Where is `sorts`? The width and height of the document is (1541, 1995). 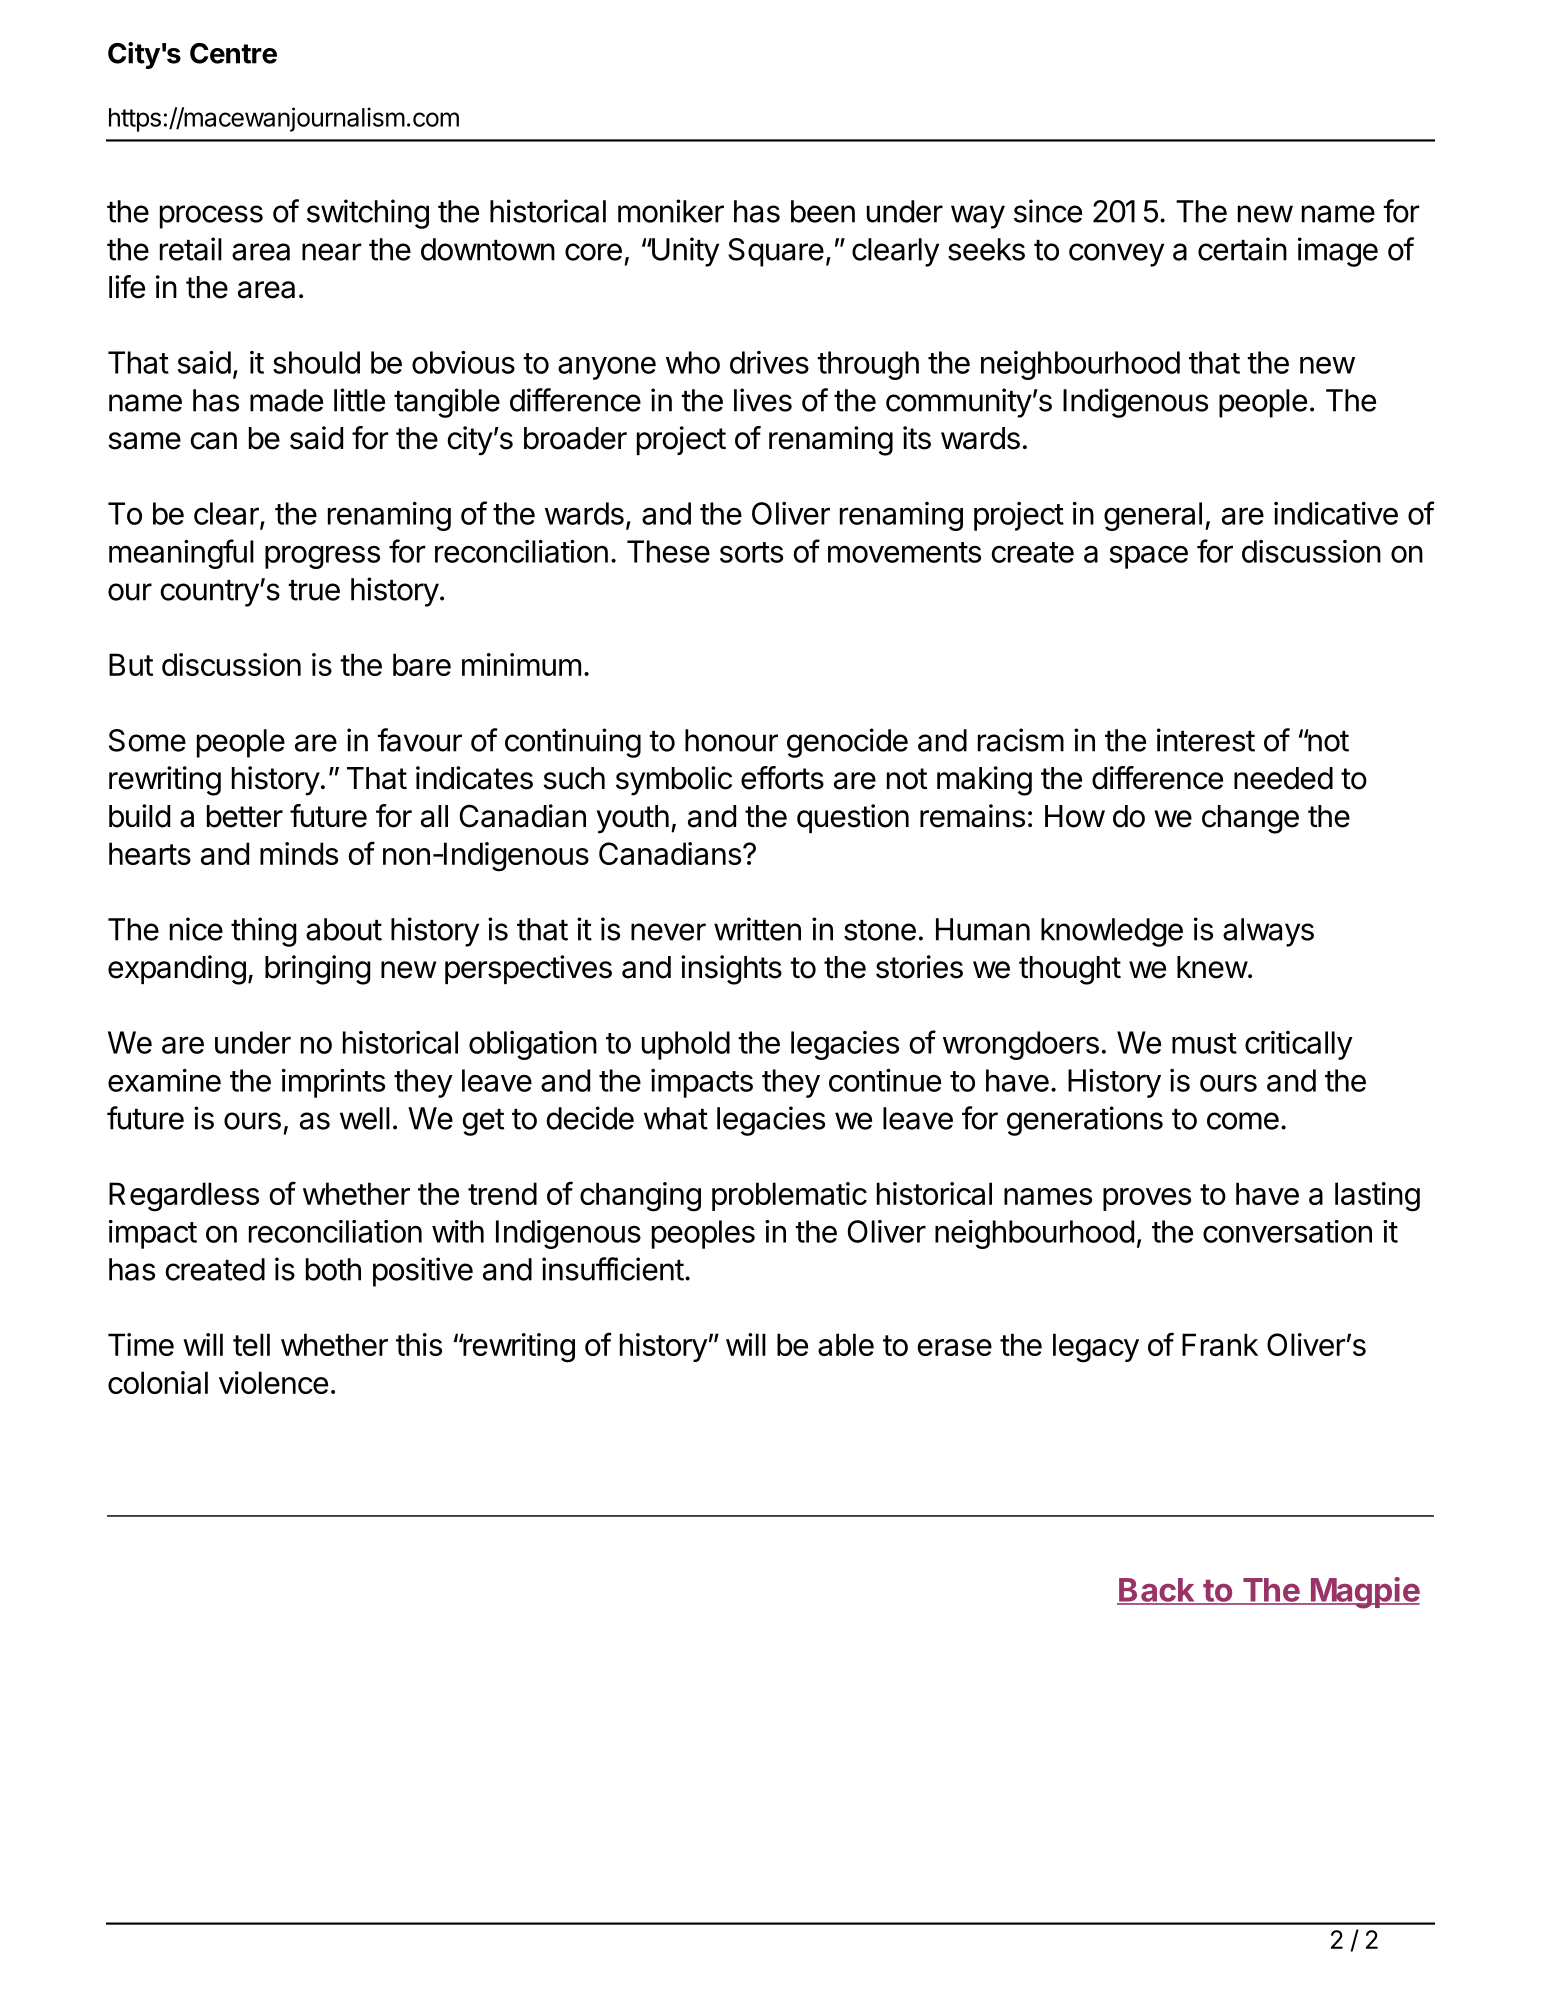
sorts is located at coordinates (751, 552).
